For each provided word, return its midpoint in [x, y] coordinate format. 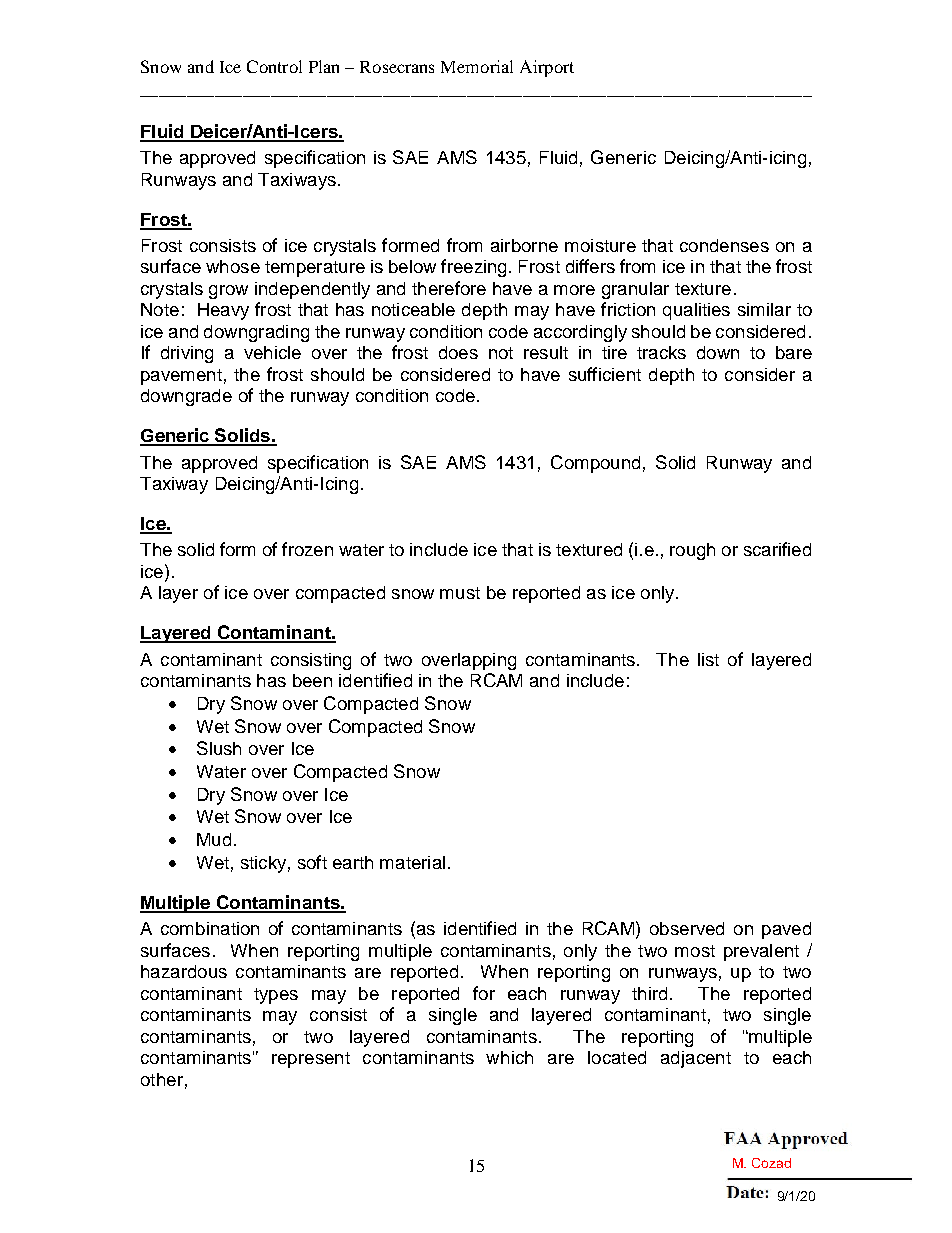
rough [692, 551]
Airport [547, 68]
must [460, 593]
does [458, 352]
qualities [696, 311]
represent [311, 1060]
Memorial [477, 66]
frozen [307, 549]
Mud [214, 839]
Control [274, 66]
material [412, 862]
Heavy [223, 311]
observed [687, 928]
